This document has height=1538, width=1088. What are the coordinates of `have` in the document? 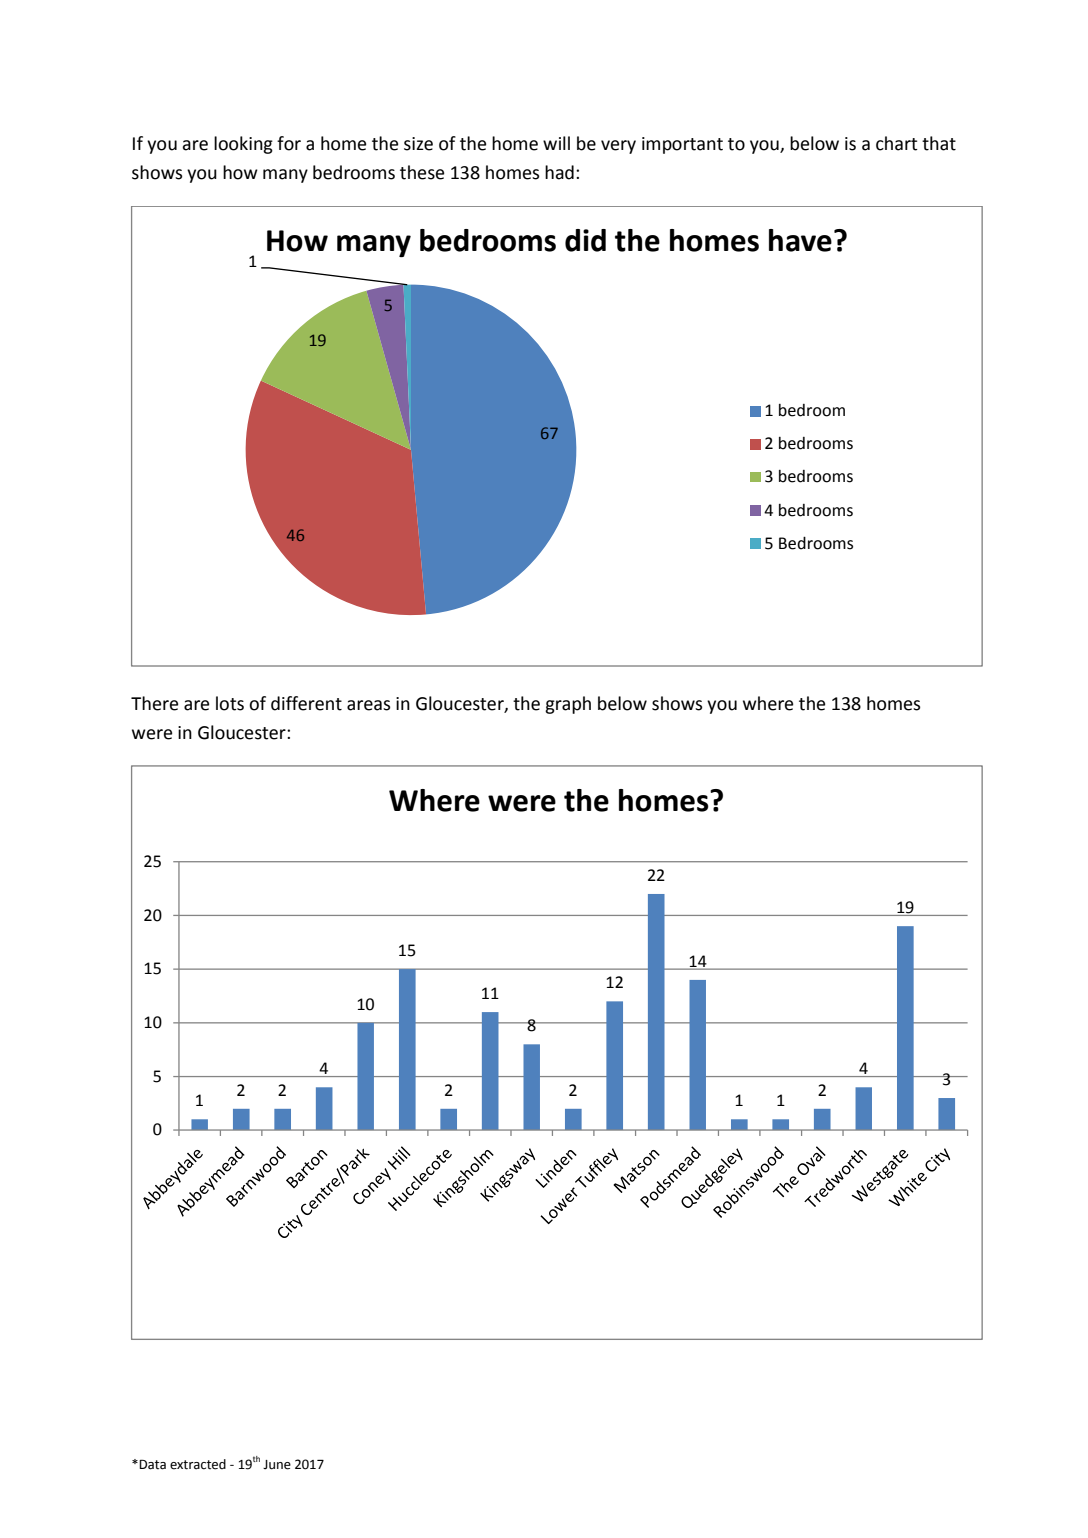 It's located at (800, 240).
